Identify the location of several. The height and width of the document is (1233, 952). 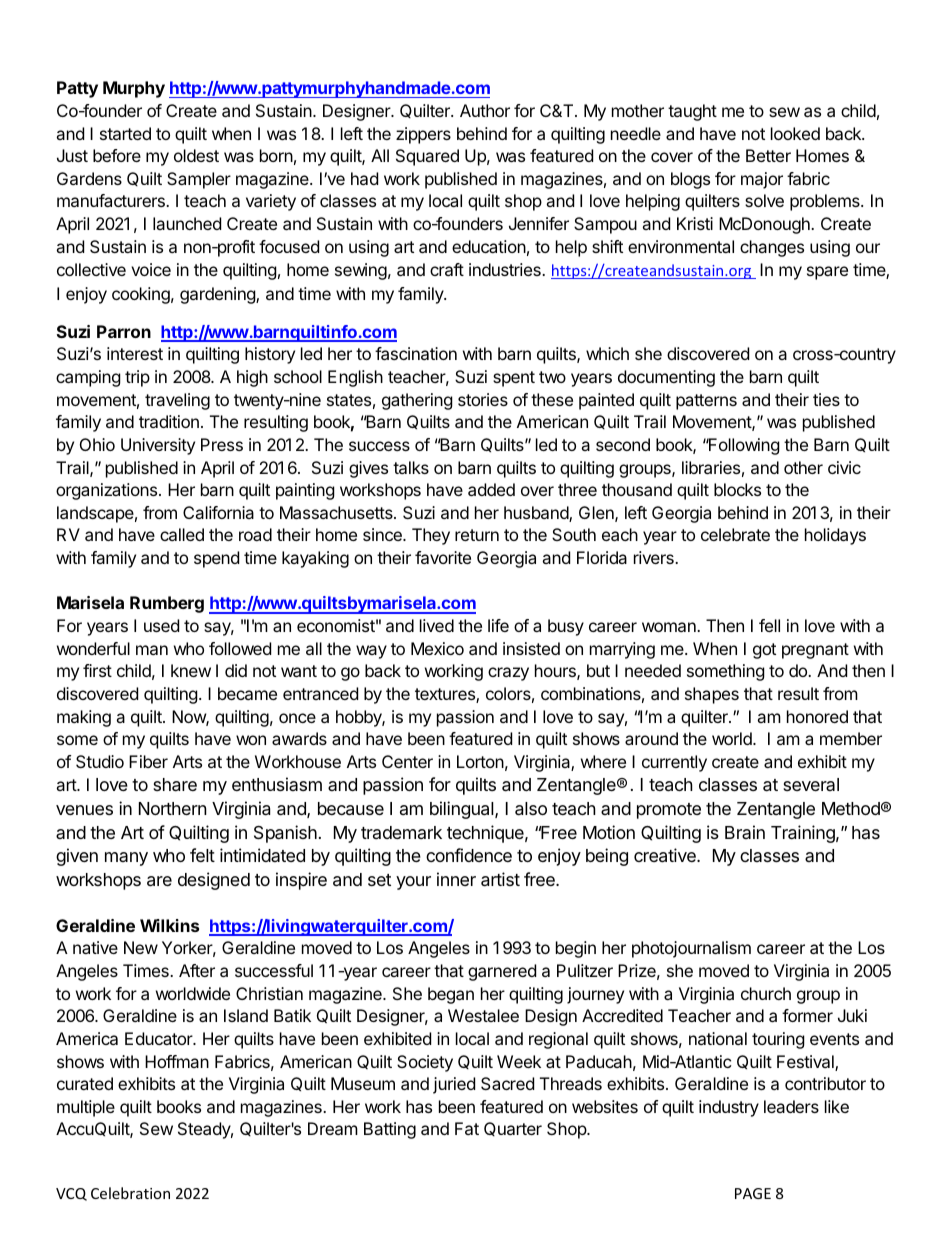
(811, 784).
